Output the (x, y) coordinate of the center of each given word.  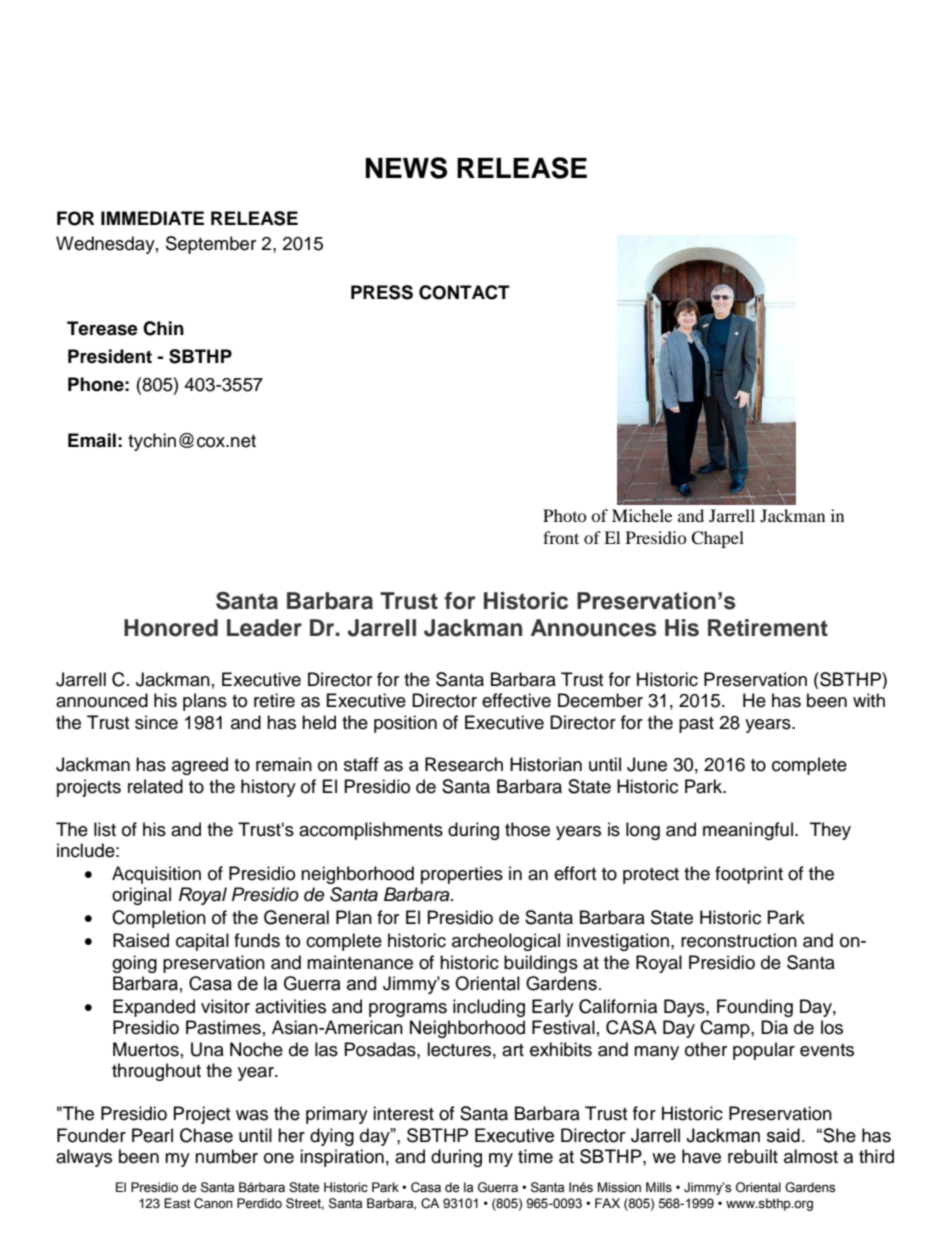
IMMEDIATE (152, 218)
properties (462, 875)
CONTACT (464, 292)
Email (92, 440)
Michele (642, 515)
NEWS (406, 168)
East (177, 1203)
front (561, 537)
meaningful (748, 831)
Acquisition (156, 875)
